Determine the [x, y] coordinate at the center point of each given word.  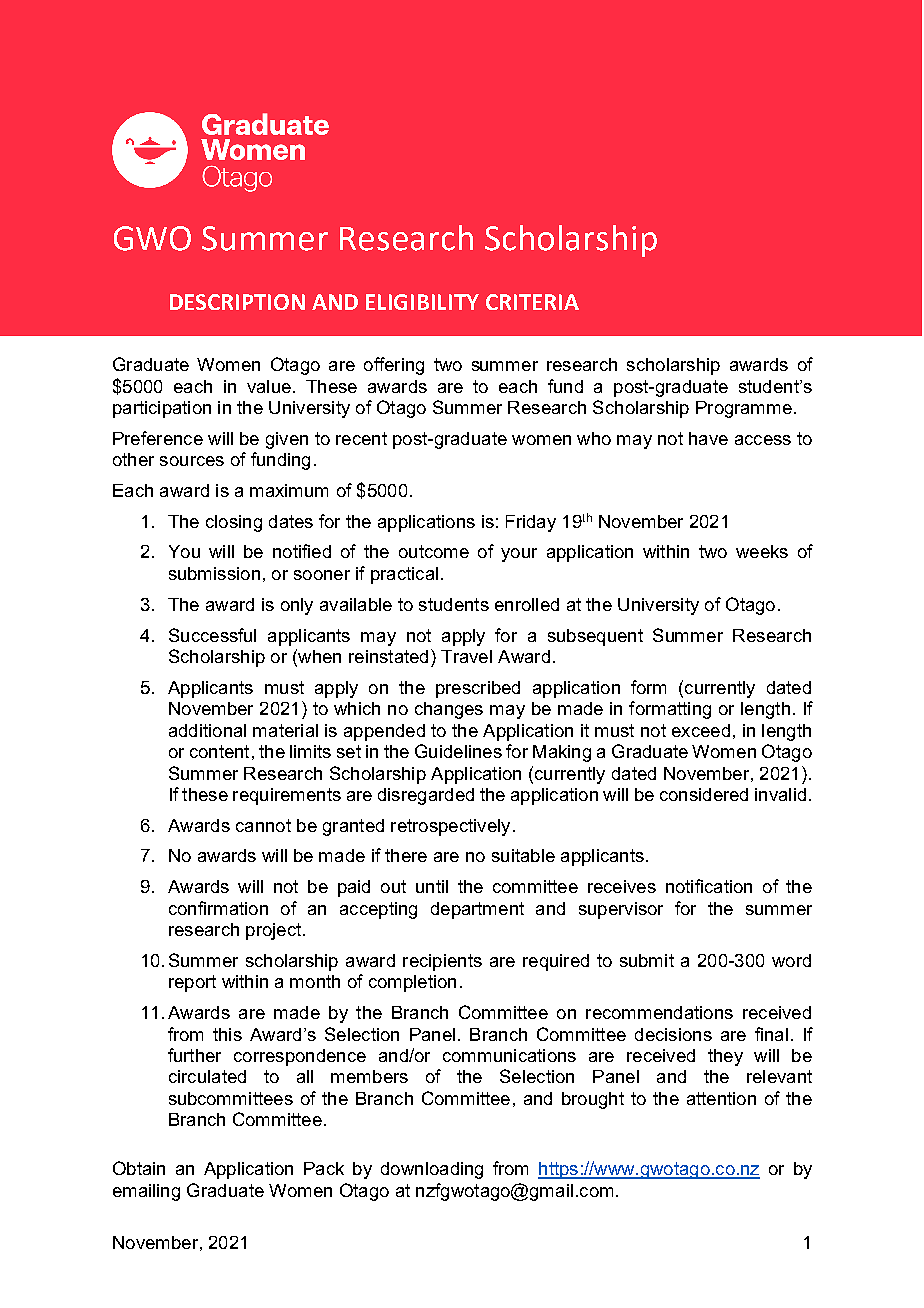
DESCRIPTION [237, 302]
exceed [701, 730]
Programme [744, 409]
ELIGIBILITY [422, 302]
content [219, 751]
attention [721, 1098]
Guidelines [458, 751]
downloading [432, 1170]
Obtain [139, 1168]
